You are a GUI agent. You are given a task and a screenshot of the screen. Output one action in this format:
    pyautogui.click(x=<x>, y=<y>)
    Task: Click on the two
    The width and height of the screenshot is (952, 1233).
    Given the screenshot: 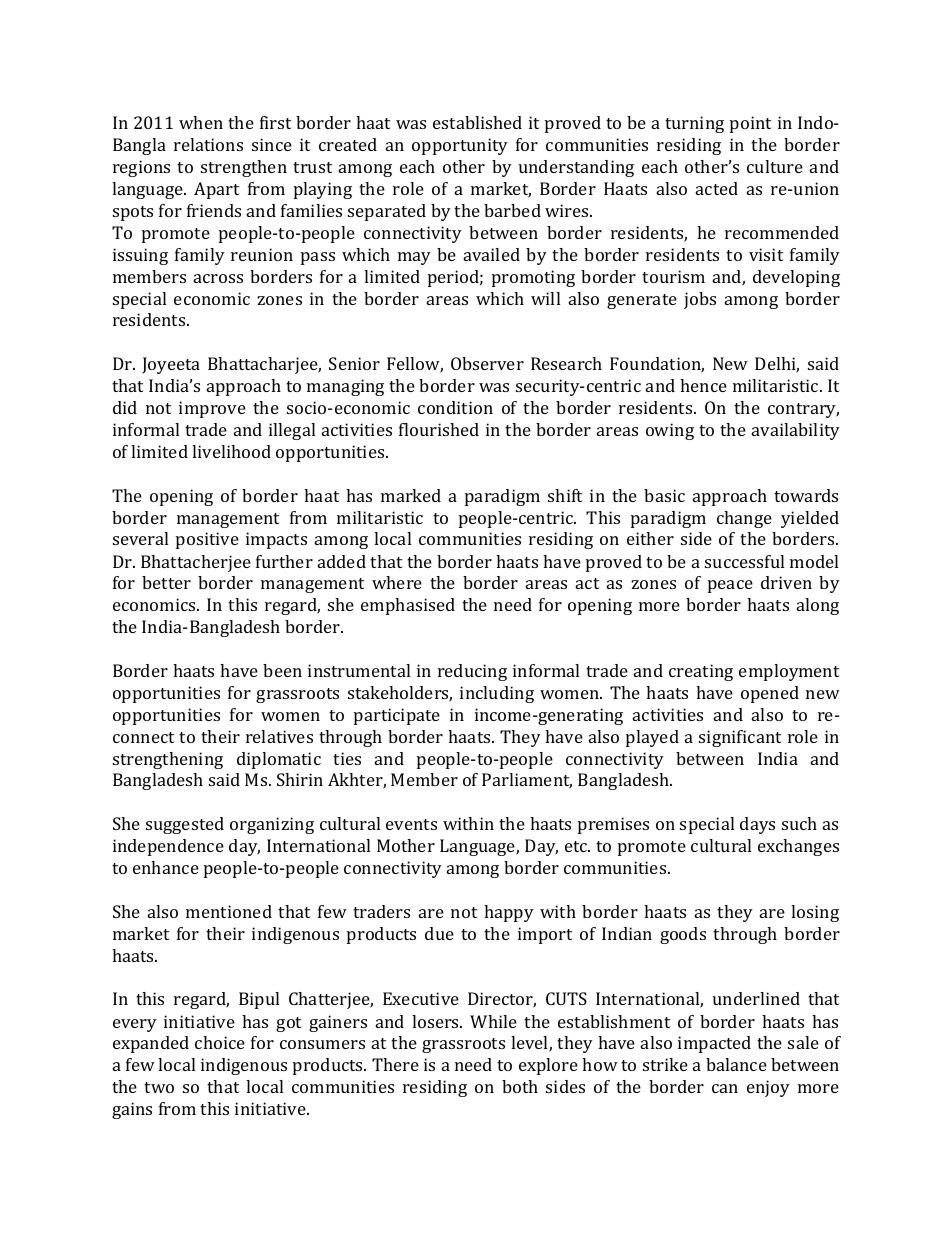 What is the action you would take?
    pyautogui.click(x=159, y=1087)
